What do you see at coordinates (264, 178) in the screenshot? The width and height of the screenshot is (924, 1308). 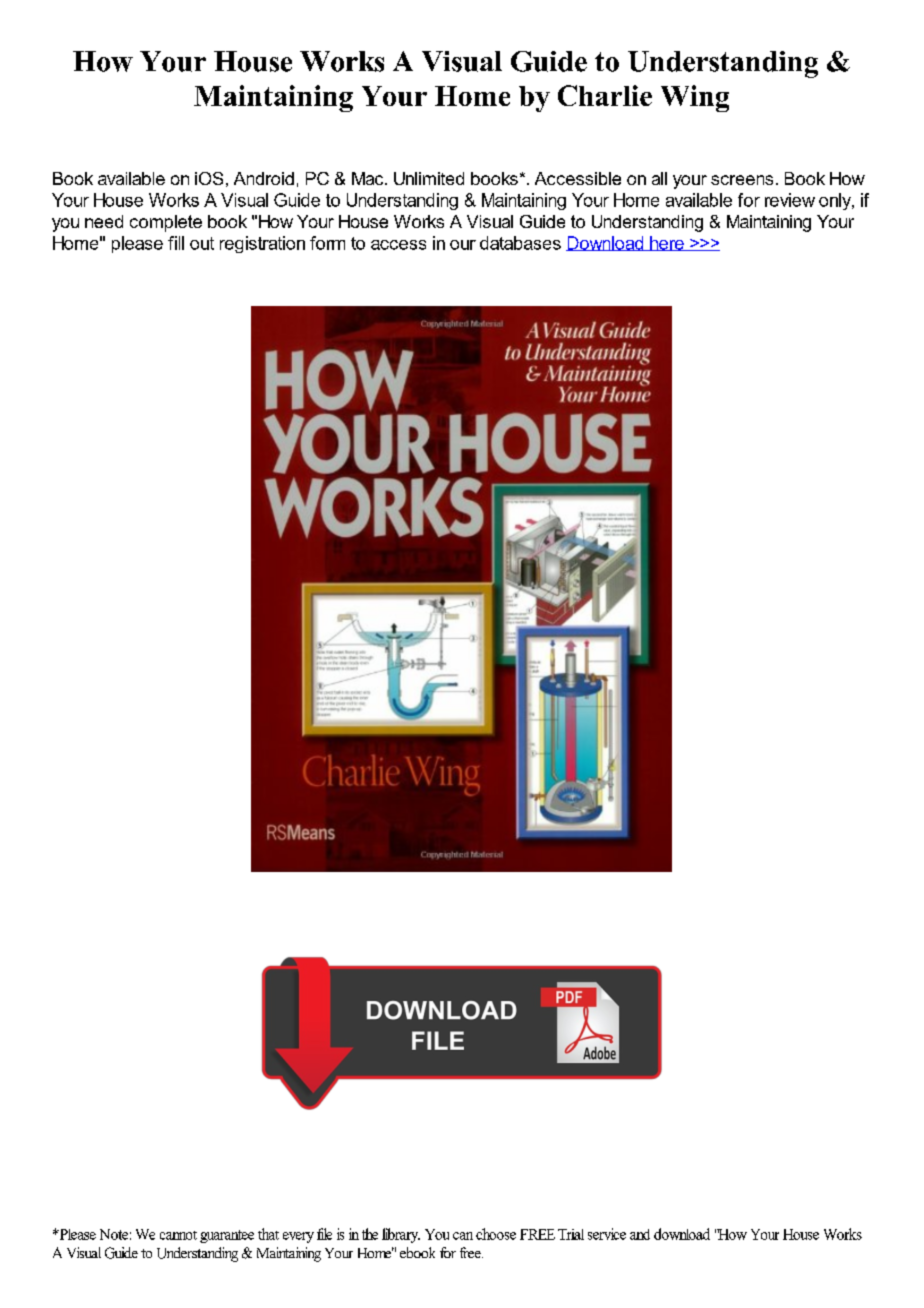 I see `Android` at bounding box center [264, 178].
